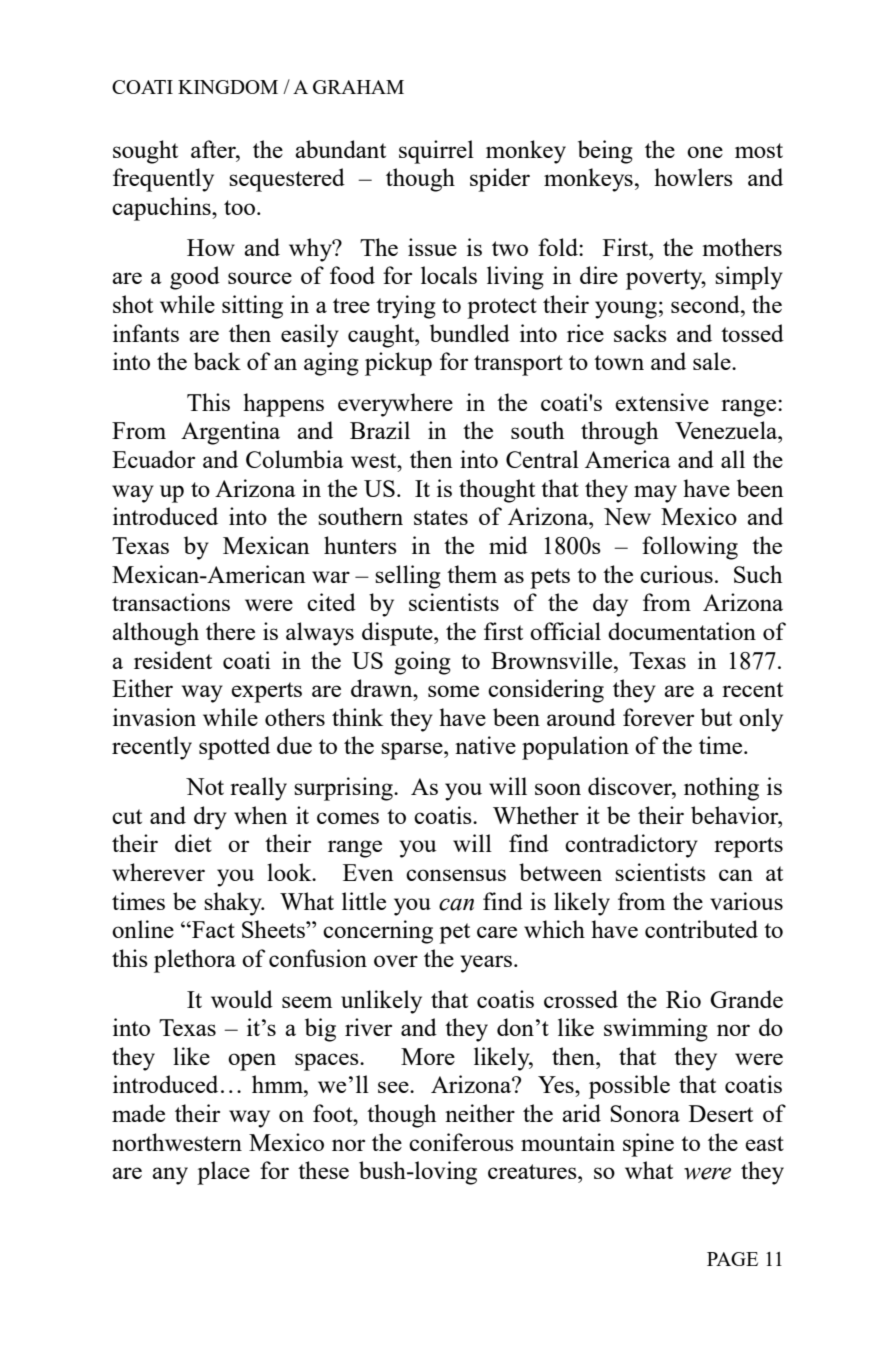 The width and height of the screenshot is (896, 1345). I want to click on some, so click(453, 691).
